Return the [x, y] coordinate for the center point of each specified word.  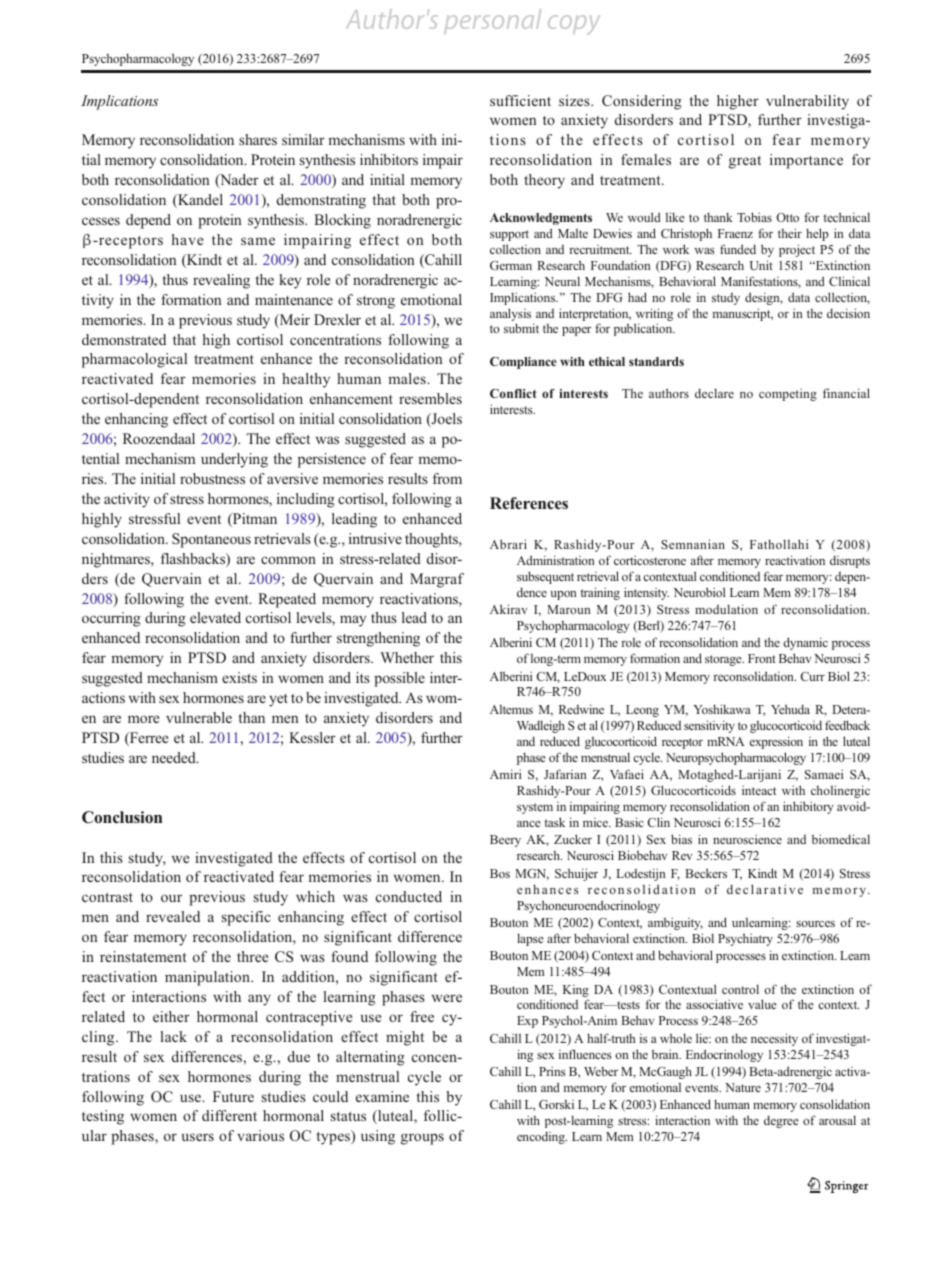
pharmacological [134, 360]
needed [175, 757]
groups [422, 1139]
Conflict [513, 393]
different [229, 1115]
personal [492, 21]
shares [258, 139]
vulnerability [807, 102]
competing [788, 394]
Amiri [505, 774]
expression [776, 742]
